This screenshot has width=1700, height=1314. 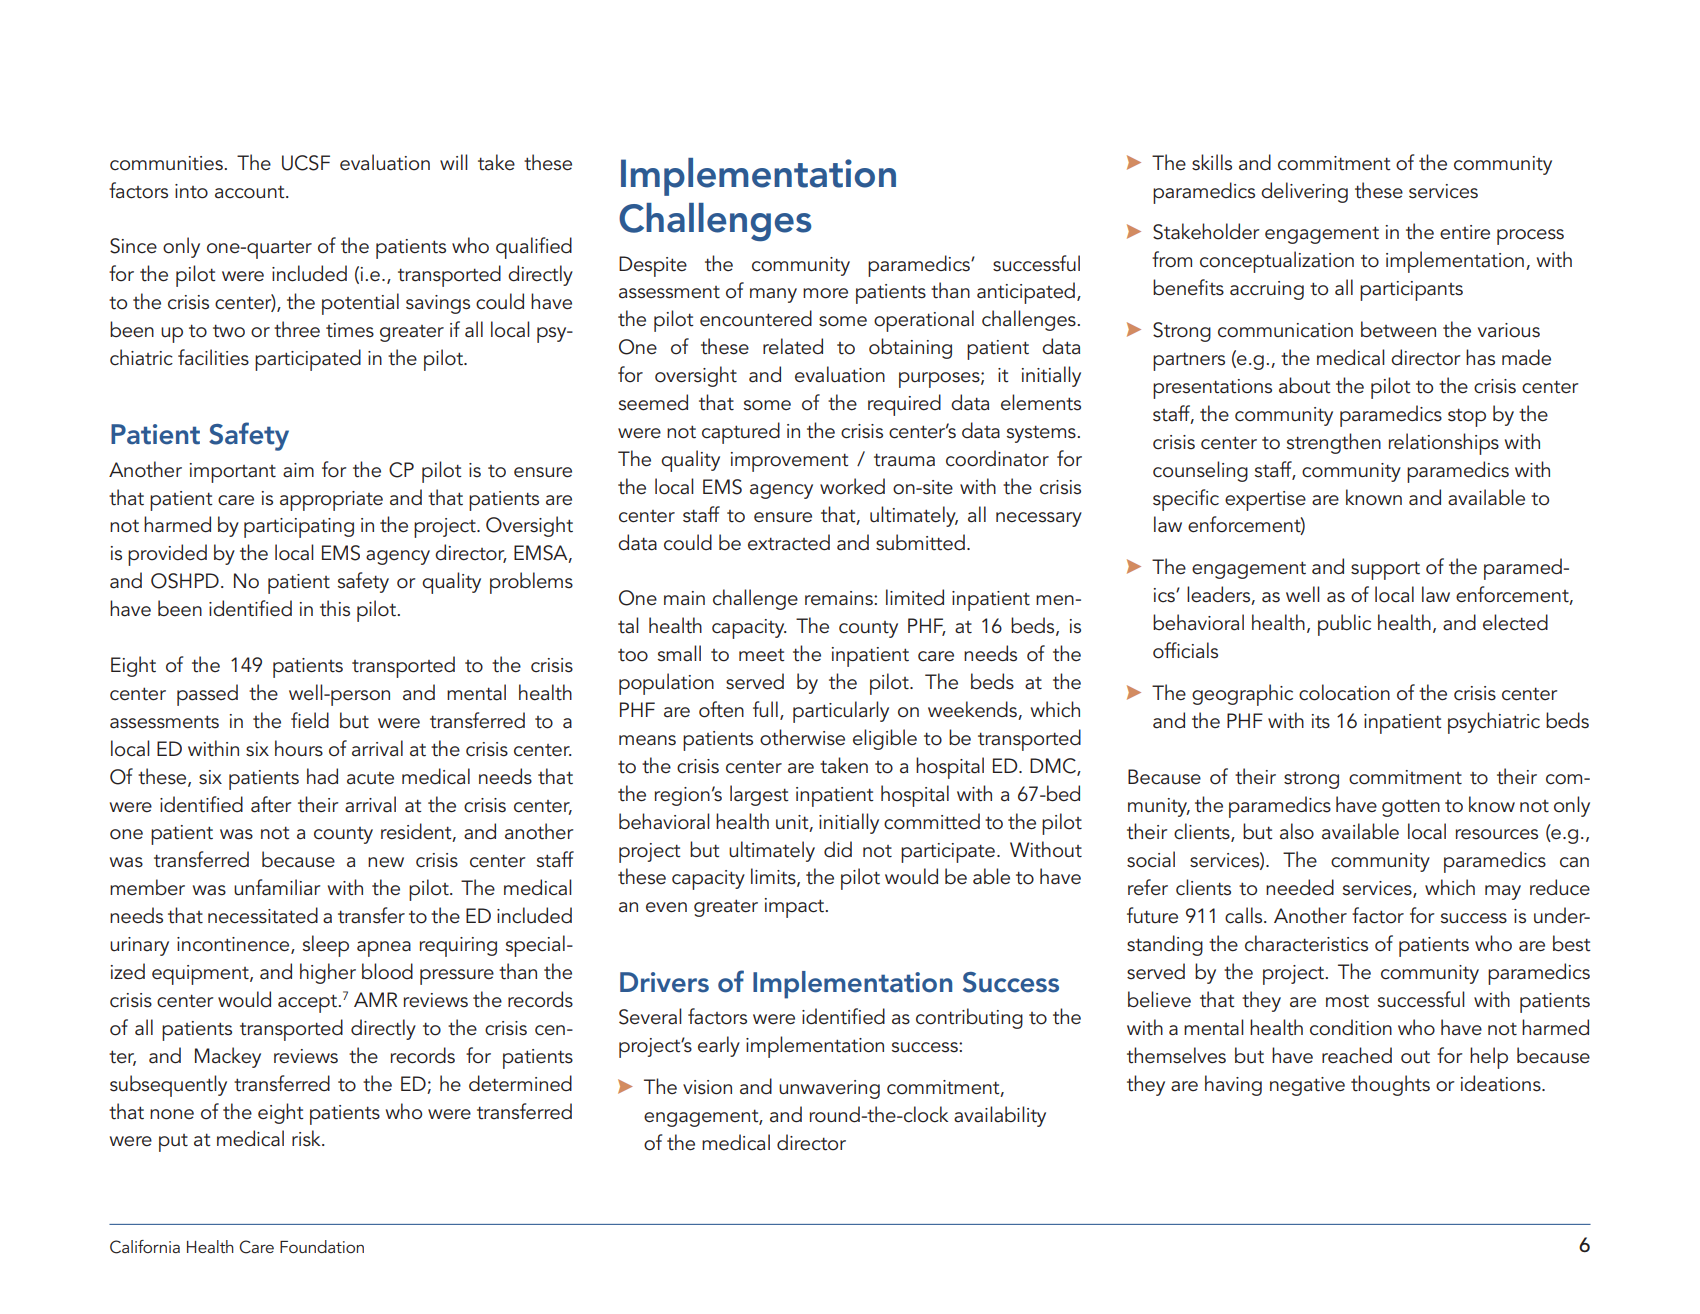 I want to click on colocation, so click(x=1344, y=692).
